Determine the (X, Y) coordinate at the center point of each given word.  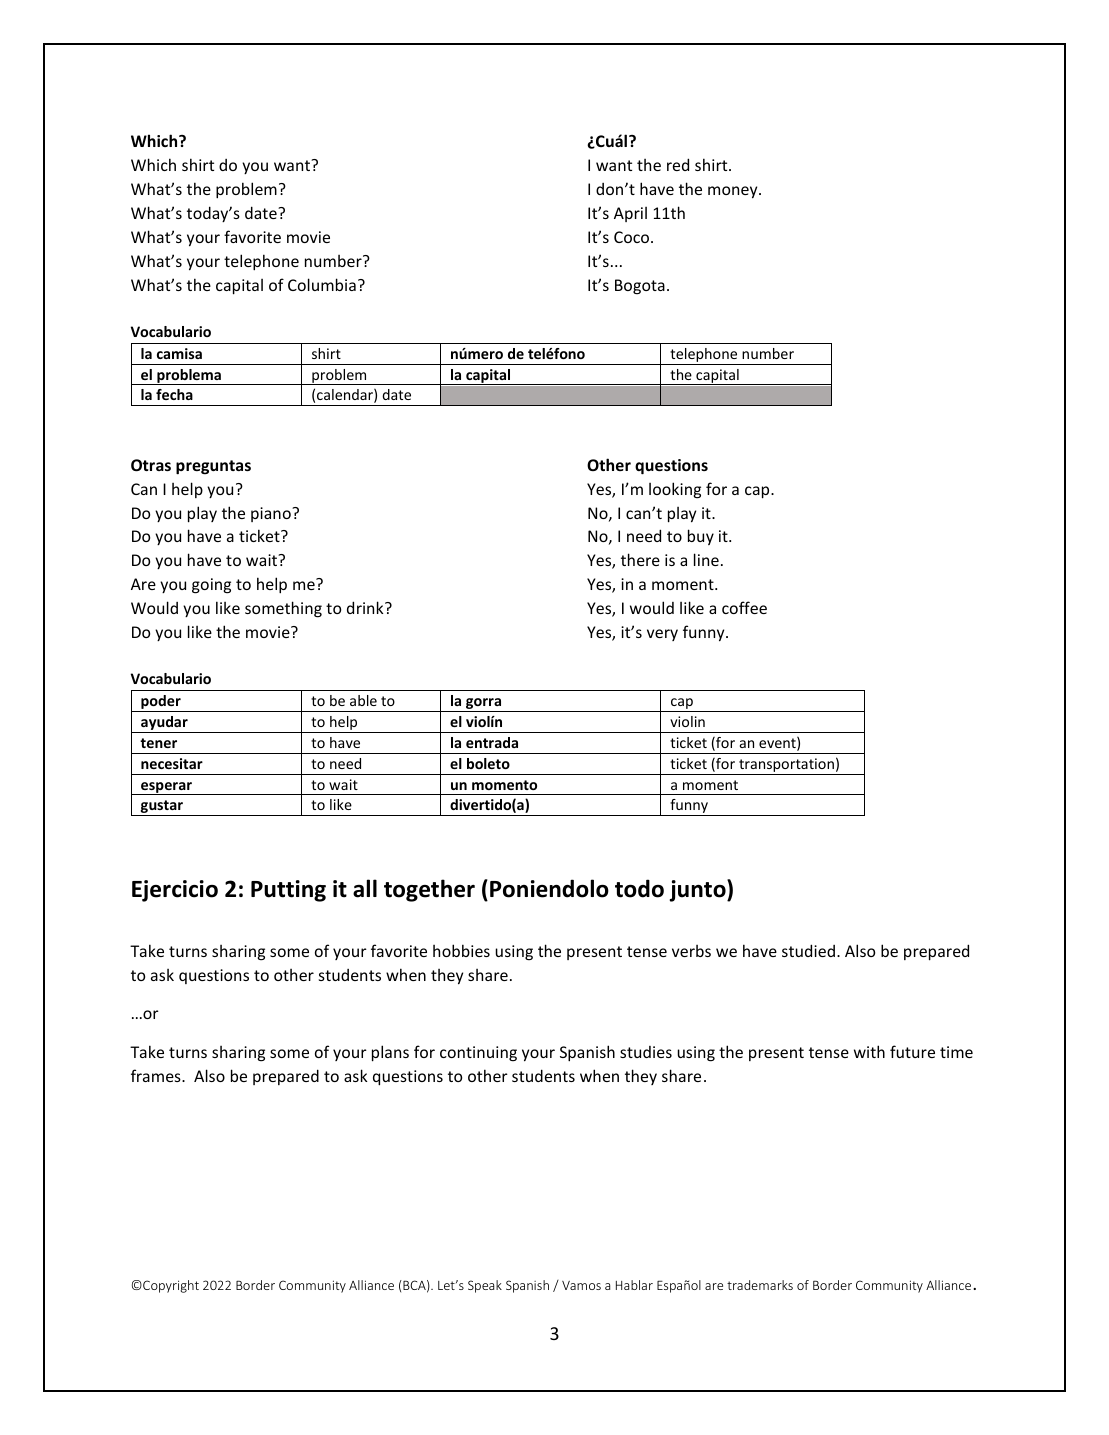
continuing (478, 1054)
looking (675, 490)
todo (639, 888)
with (869, 1051)
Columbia (322, 284)
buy (701, 537)
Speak (485, 1286)
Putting (288, 891)
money (734, 192)
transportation (786, 766)
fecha (174, 394)
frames (157, 1075)
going (211, 586)
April (630, 214)
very (662, 635)
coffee (744, 607)
